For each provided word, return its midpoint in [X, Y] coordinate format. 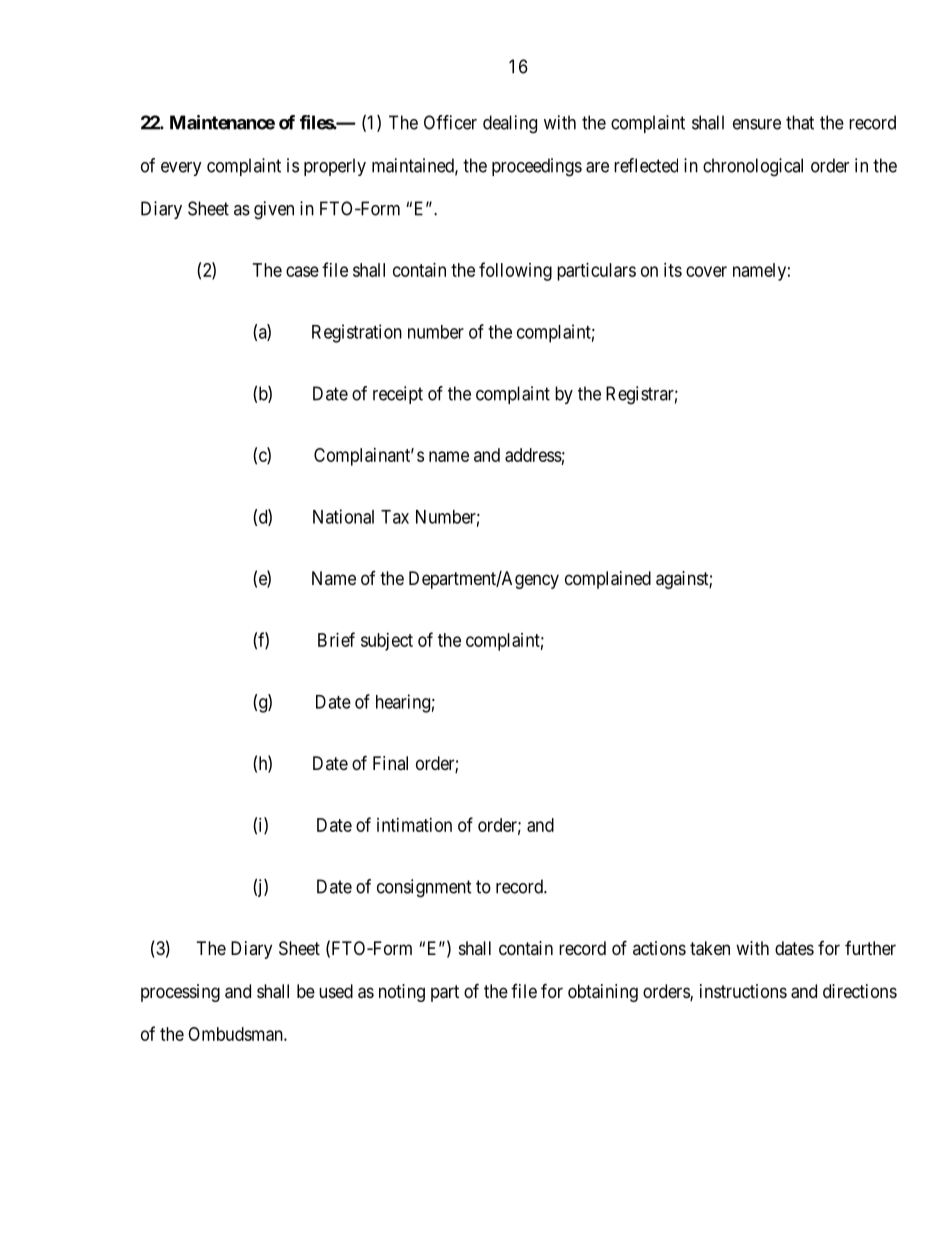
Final [390, 763]
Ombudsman [236, 1034]
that [800, 122]
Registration [357, 333]
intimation [414, 825]
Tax [395, 517]
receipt [398, 395]
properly [335, 167]
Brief [336, 639]
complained [608, 580]
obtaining [603, 993]
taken [710, 948]
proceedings [537, 167]
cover [706, 271]
